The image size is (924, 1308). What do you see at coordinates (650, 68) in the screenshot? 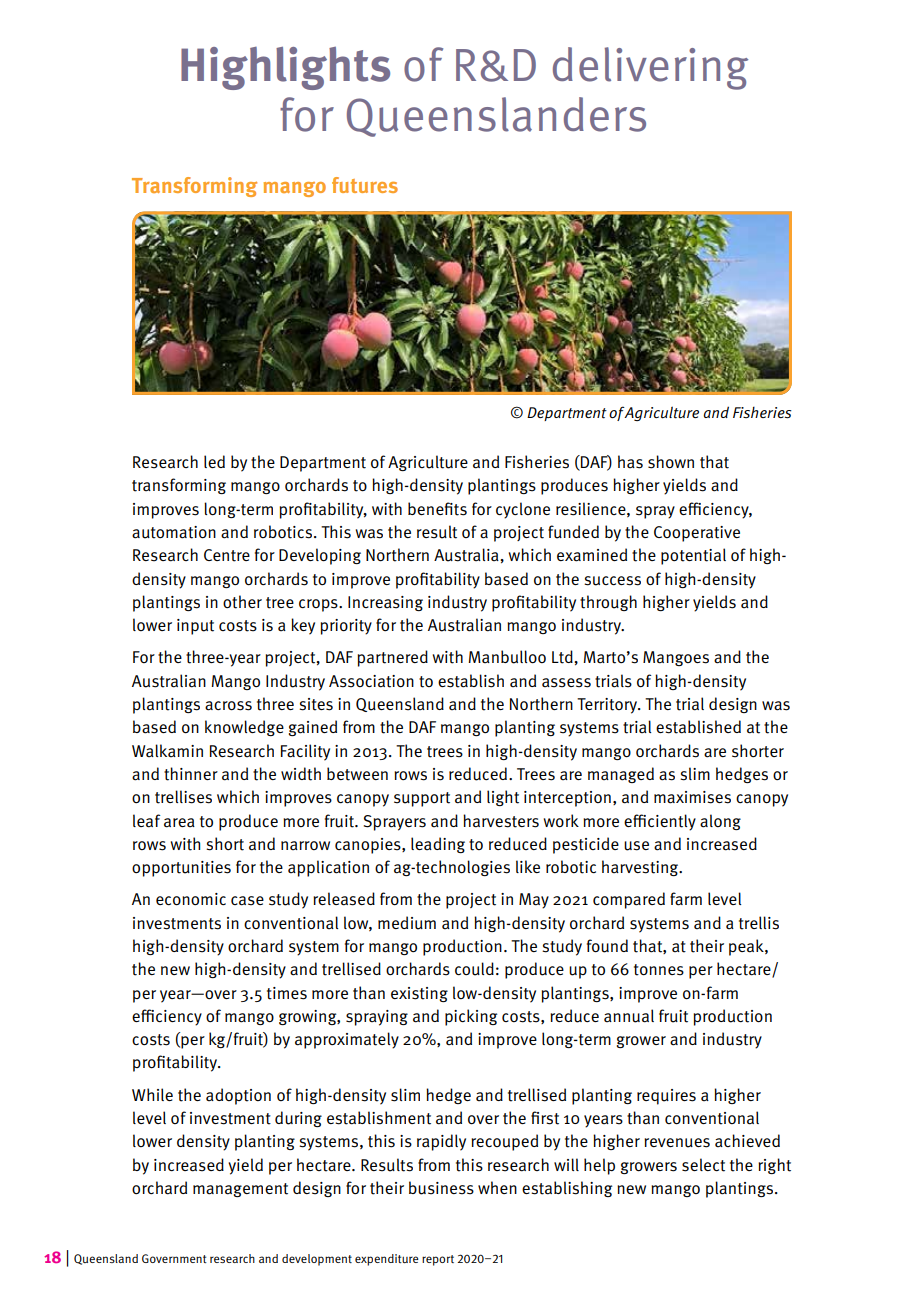
I see `delivering` at bounding box center [650, 68].
